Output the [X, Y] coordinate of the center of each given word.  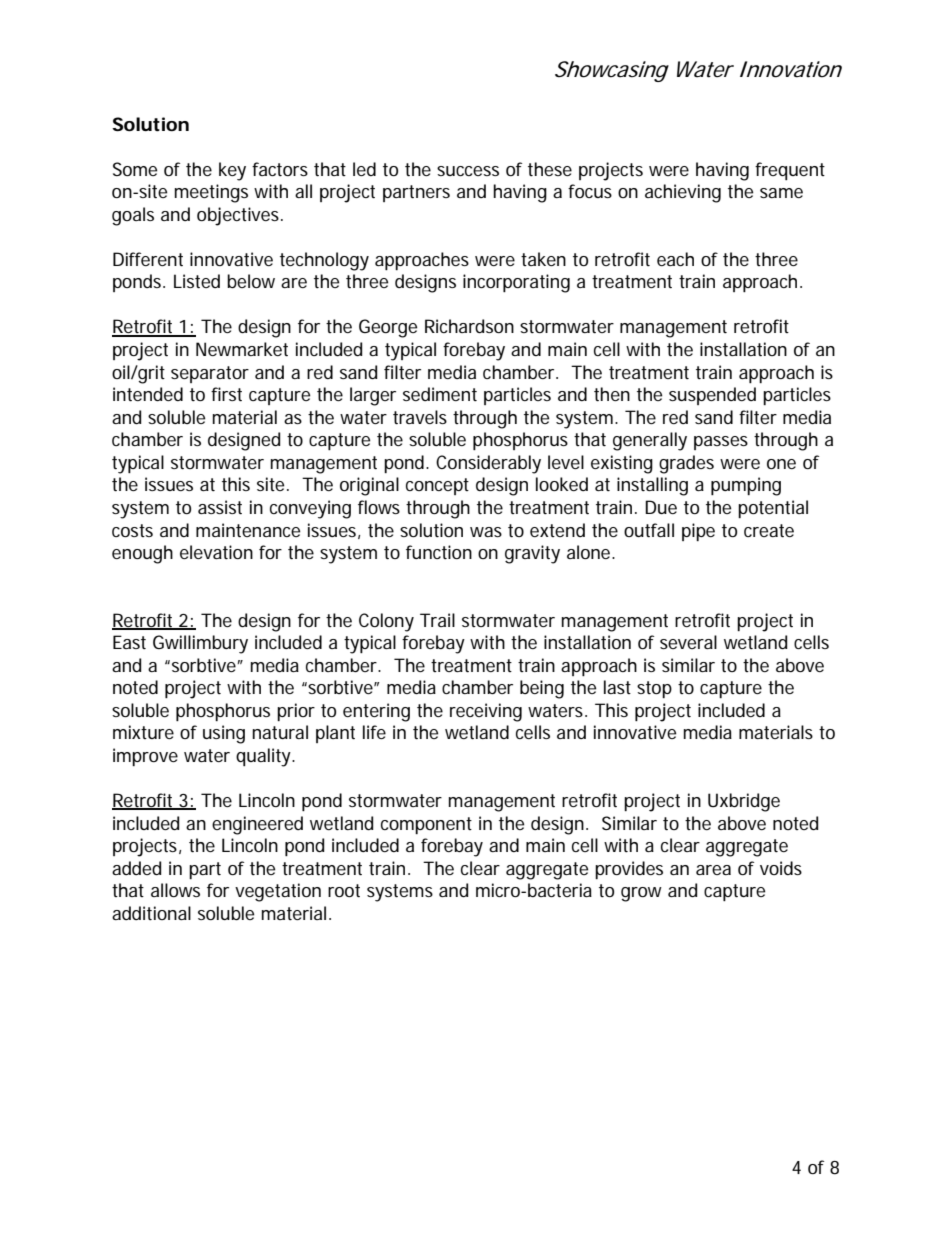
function [439, 552]
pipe [698, 532]
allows [175, 890]
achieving [683, 193]
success [468, 171]
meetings [211, 193]
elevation [216, 552]
